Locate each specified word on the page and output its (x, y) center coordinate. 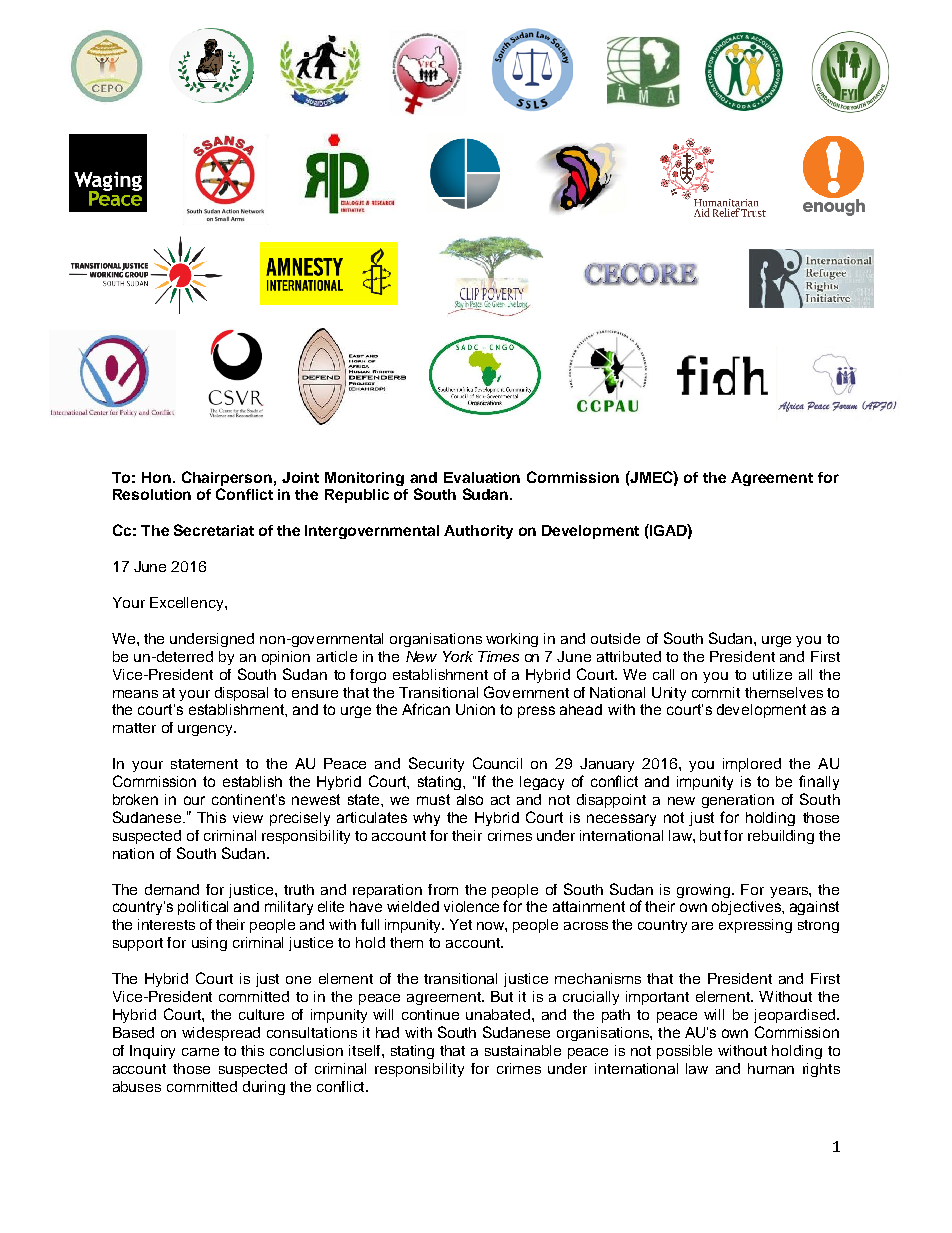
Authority (478, 532)
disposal (241, 694)
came (200, 1052)
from (443, 889)
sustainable (523, 1050)
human (771, 1068)
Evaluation (482, 477)
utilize (772, 674)
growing (705, 891)
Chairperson (227, 478)
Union (475, 709)
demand (172, 889)
